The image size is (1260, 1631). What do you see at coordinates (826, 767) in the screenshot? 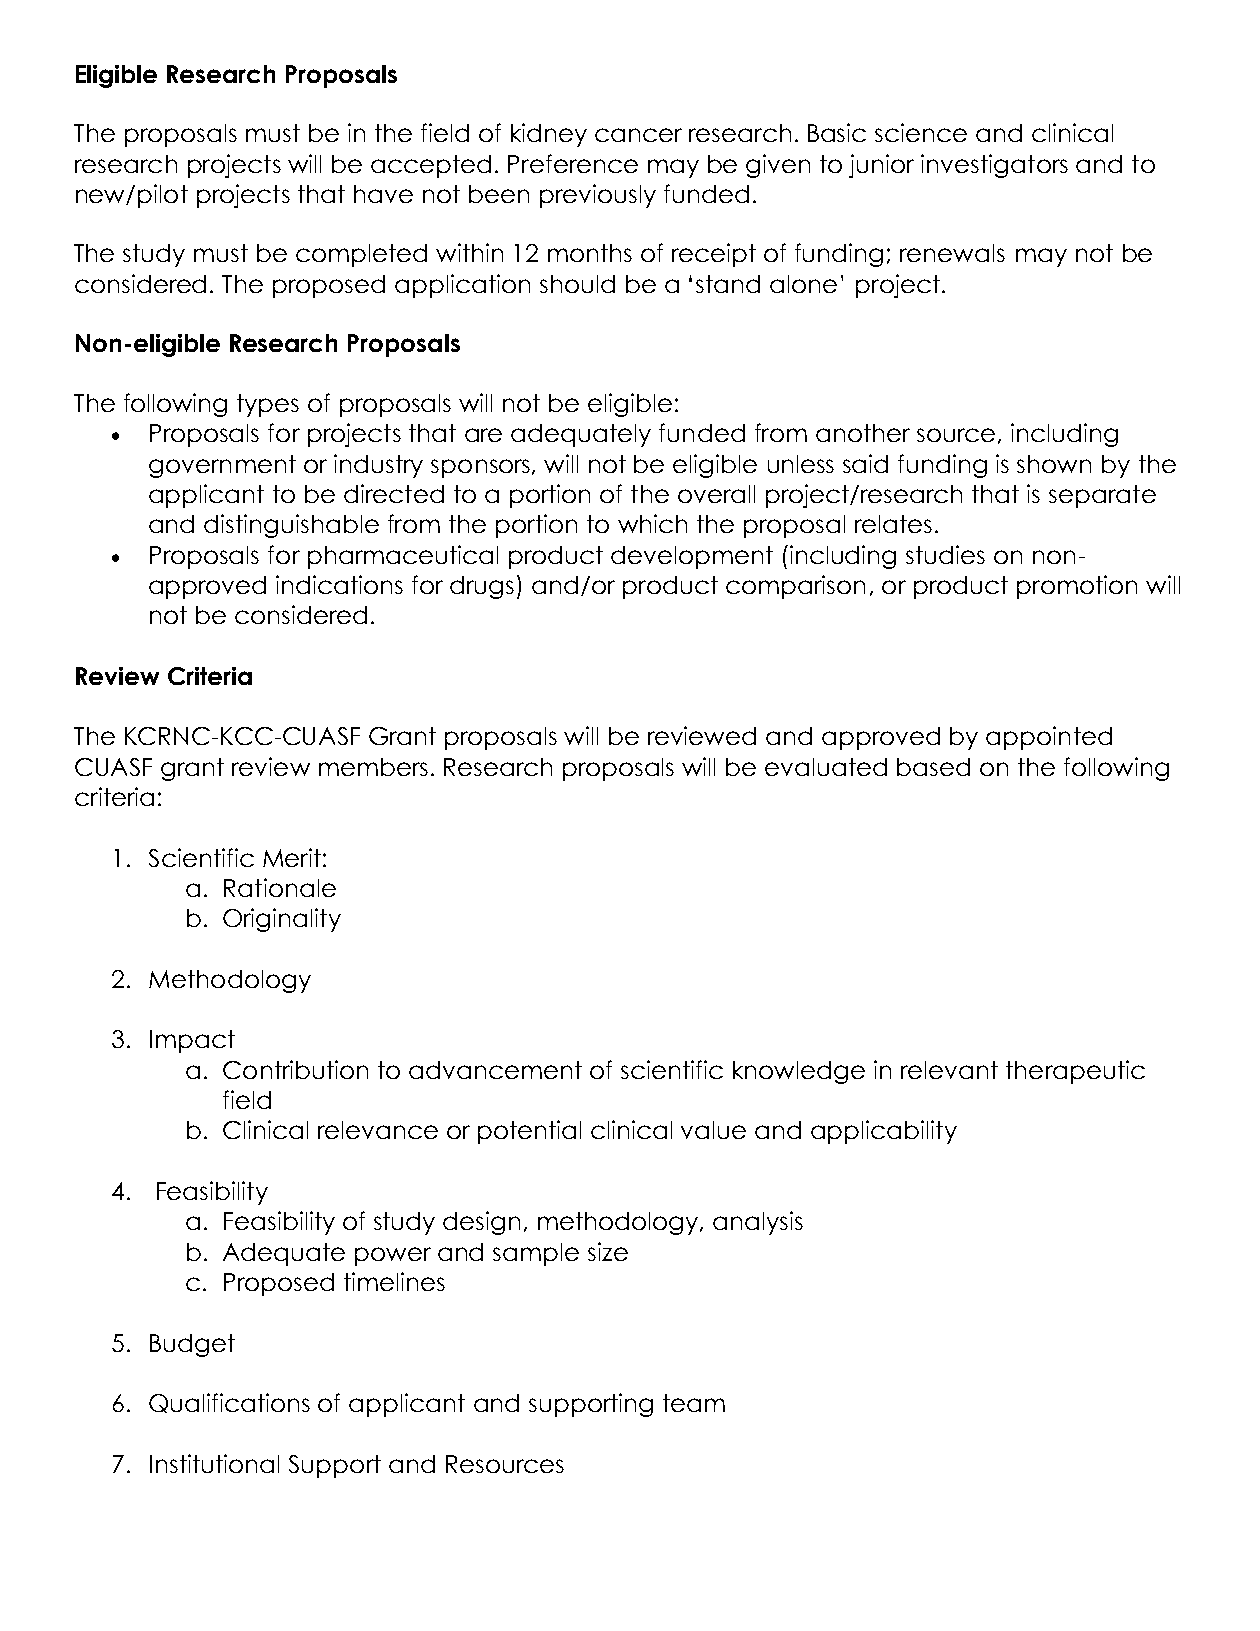
I see `evaluated` at bounding box center [826, 767].
